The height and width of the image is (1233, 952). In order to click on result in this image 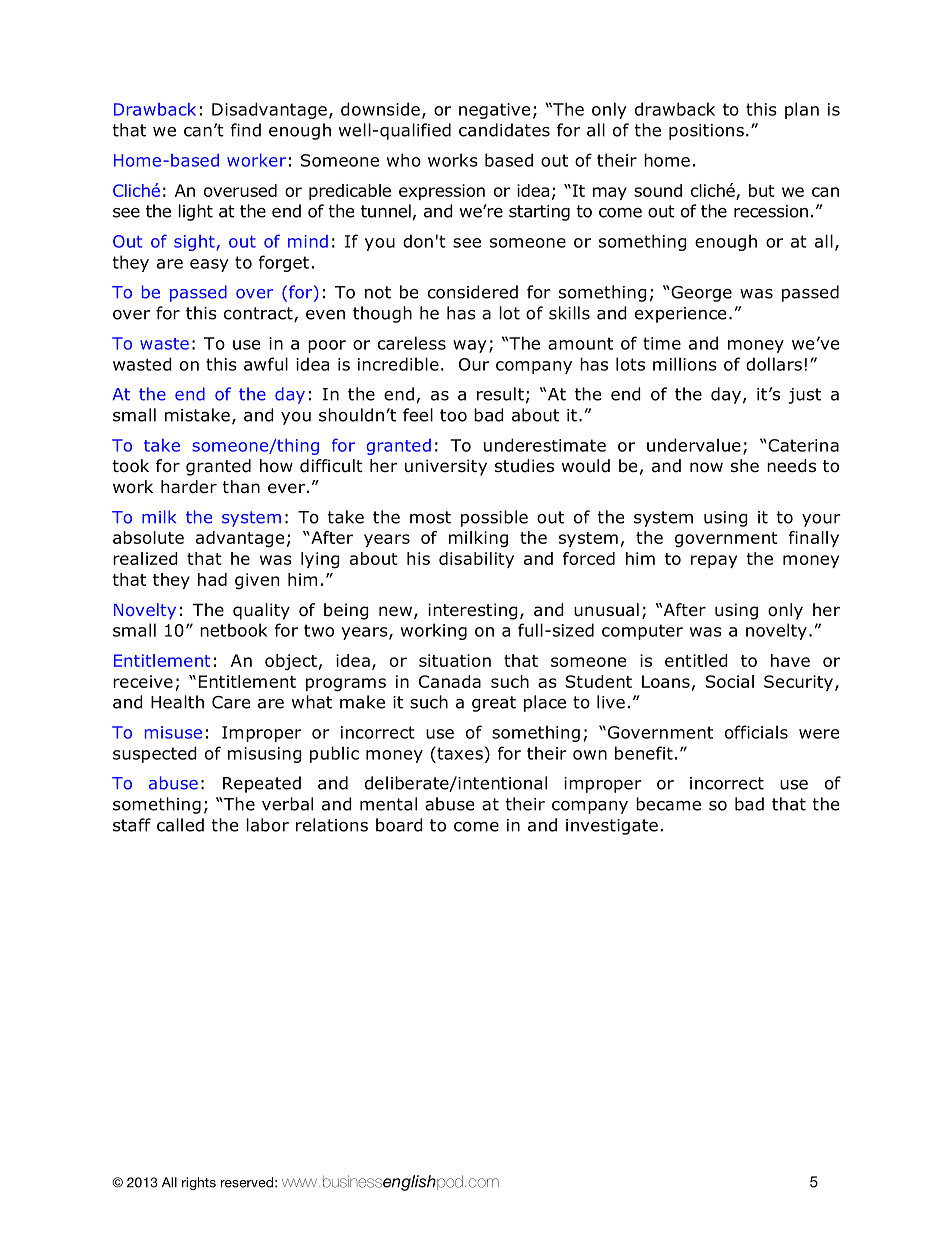, I will do `click(500, 394)`.
